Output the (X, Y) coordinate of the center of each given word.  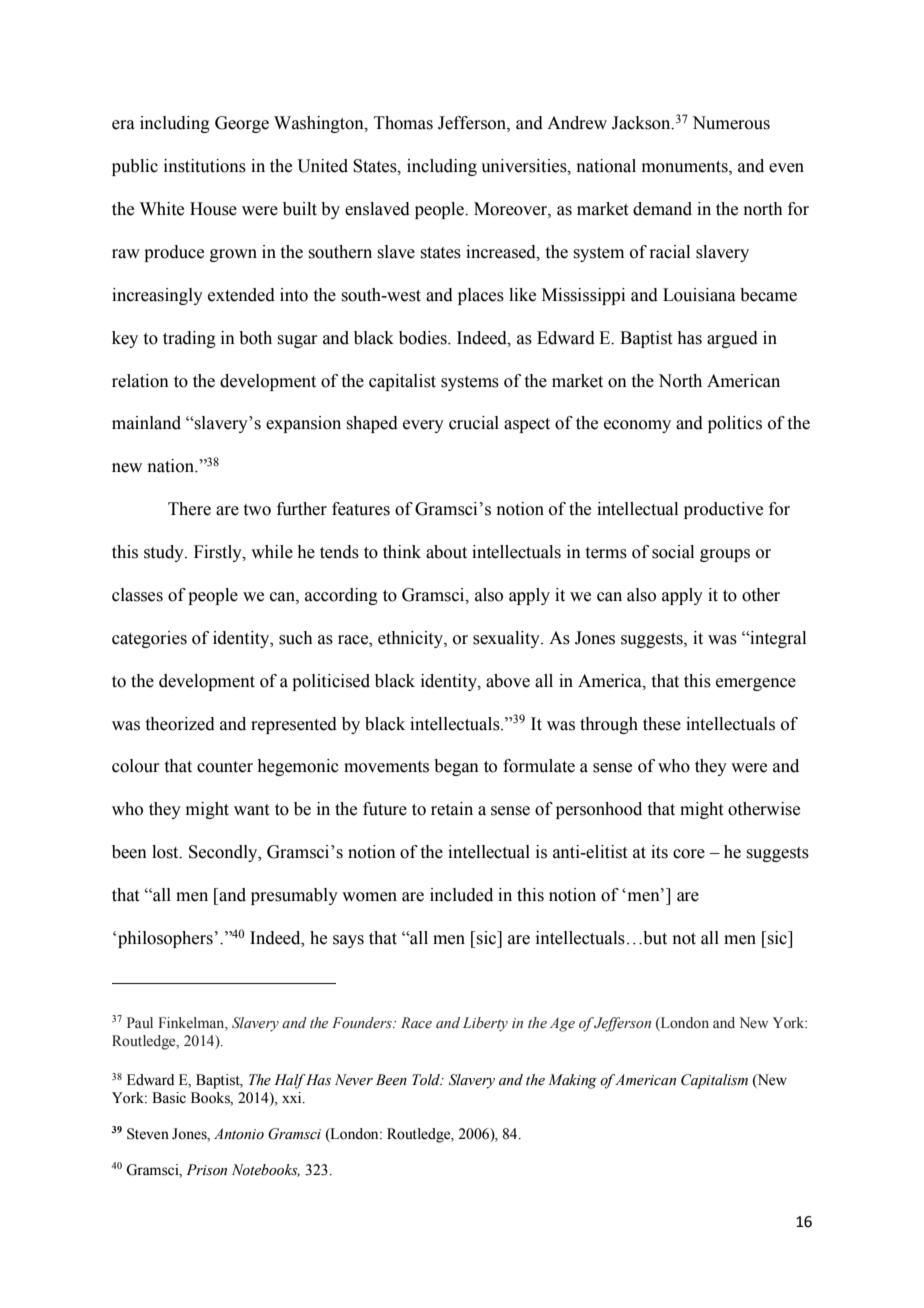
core (689, 854)
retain (452, 809)
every (423, 426)
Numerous (731, 123)
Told (427, 1080)
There (189, 509)
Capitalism (714, 1081)
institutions (205, 166)
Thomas (403, 123)
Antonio (239, 1134)
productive (723, 510)
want (251, 810)
